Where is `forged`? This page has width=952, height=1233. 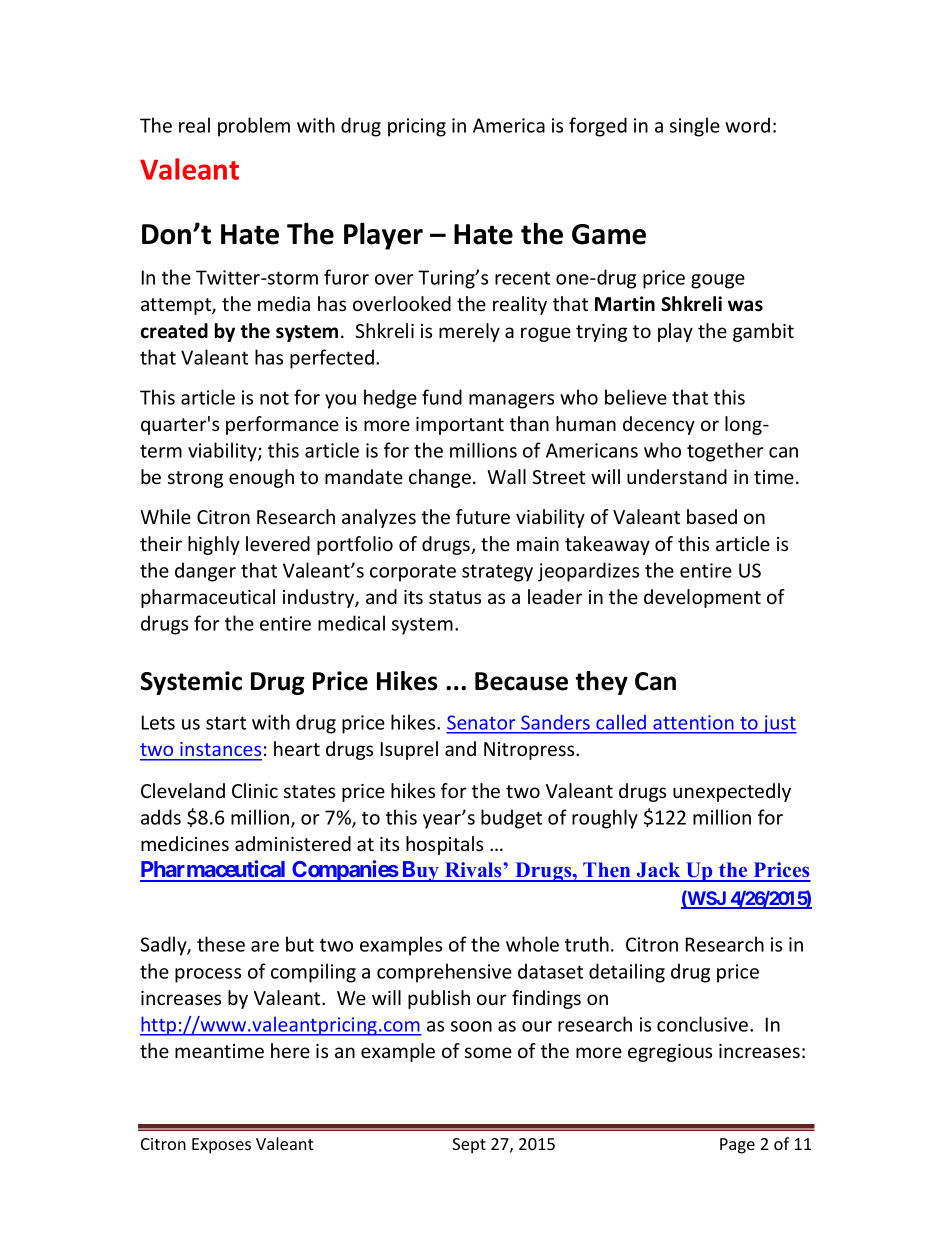 forged is located at coordinates (598, 127).
